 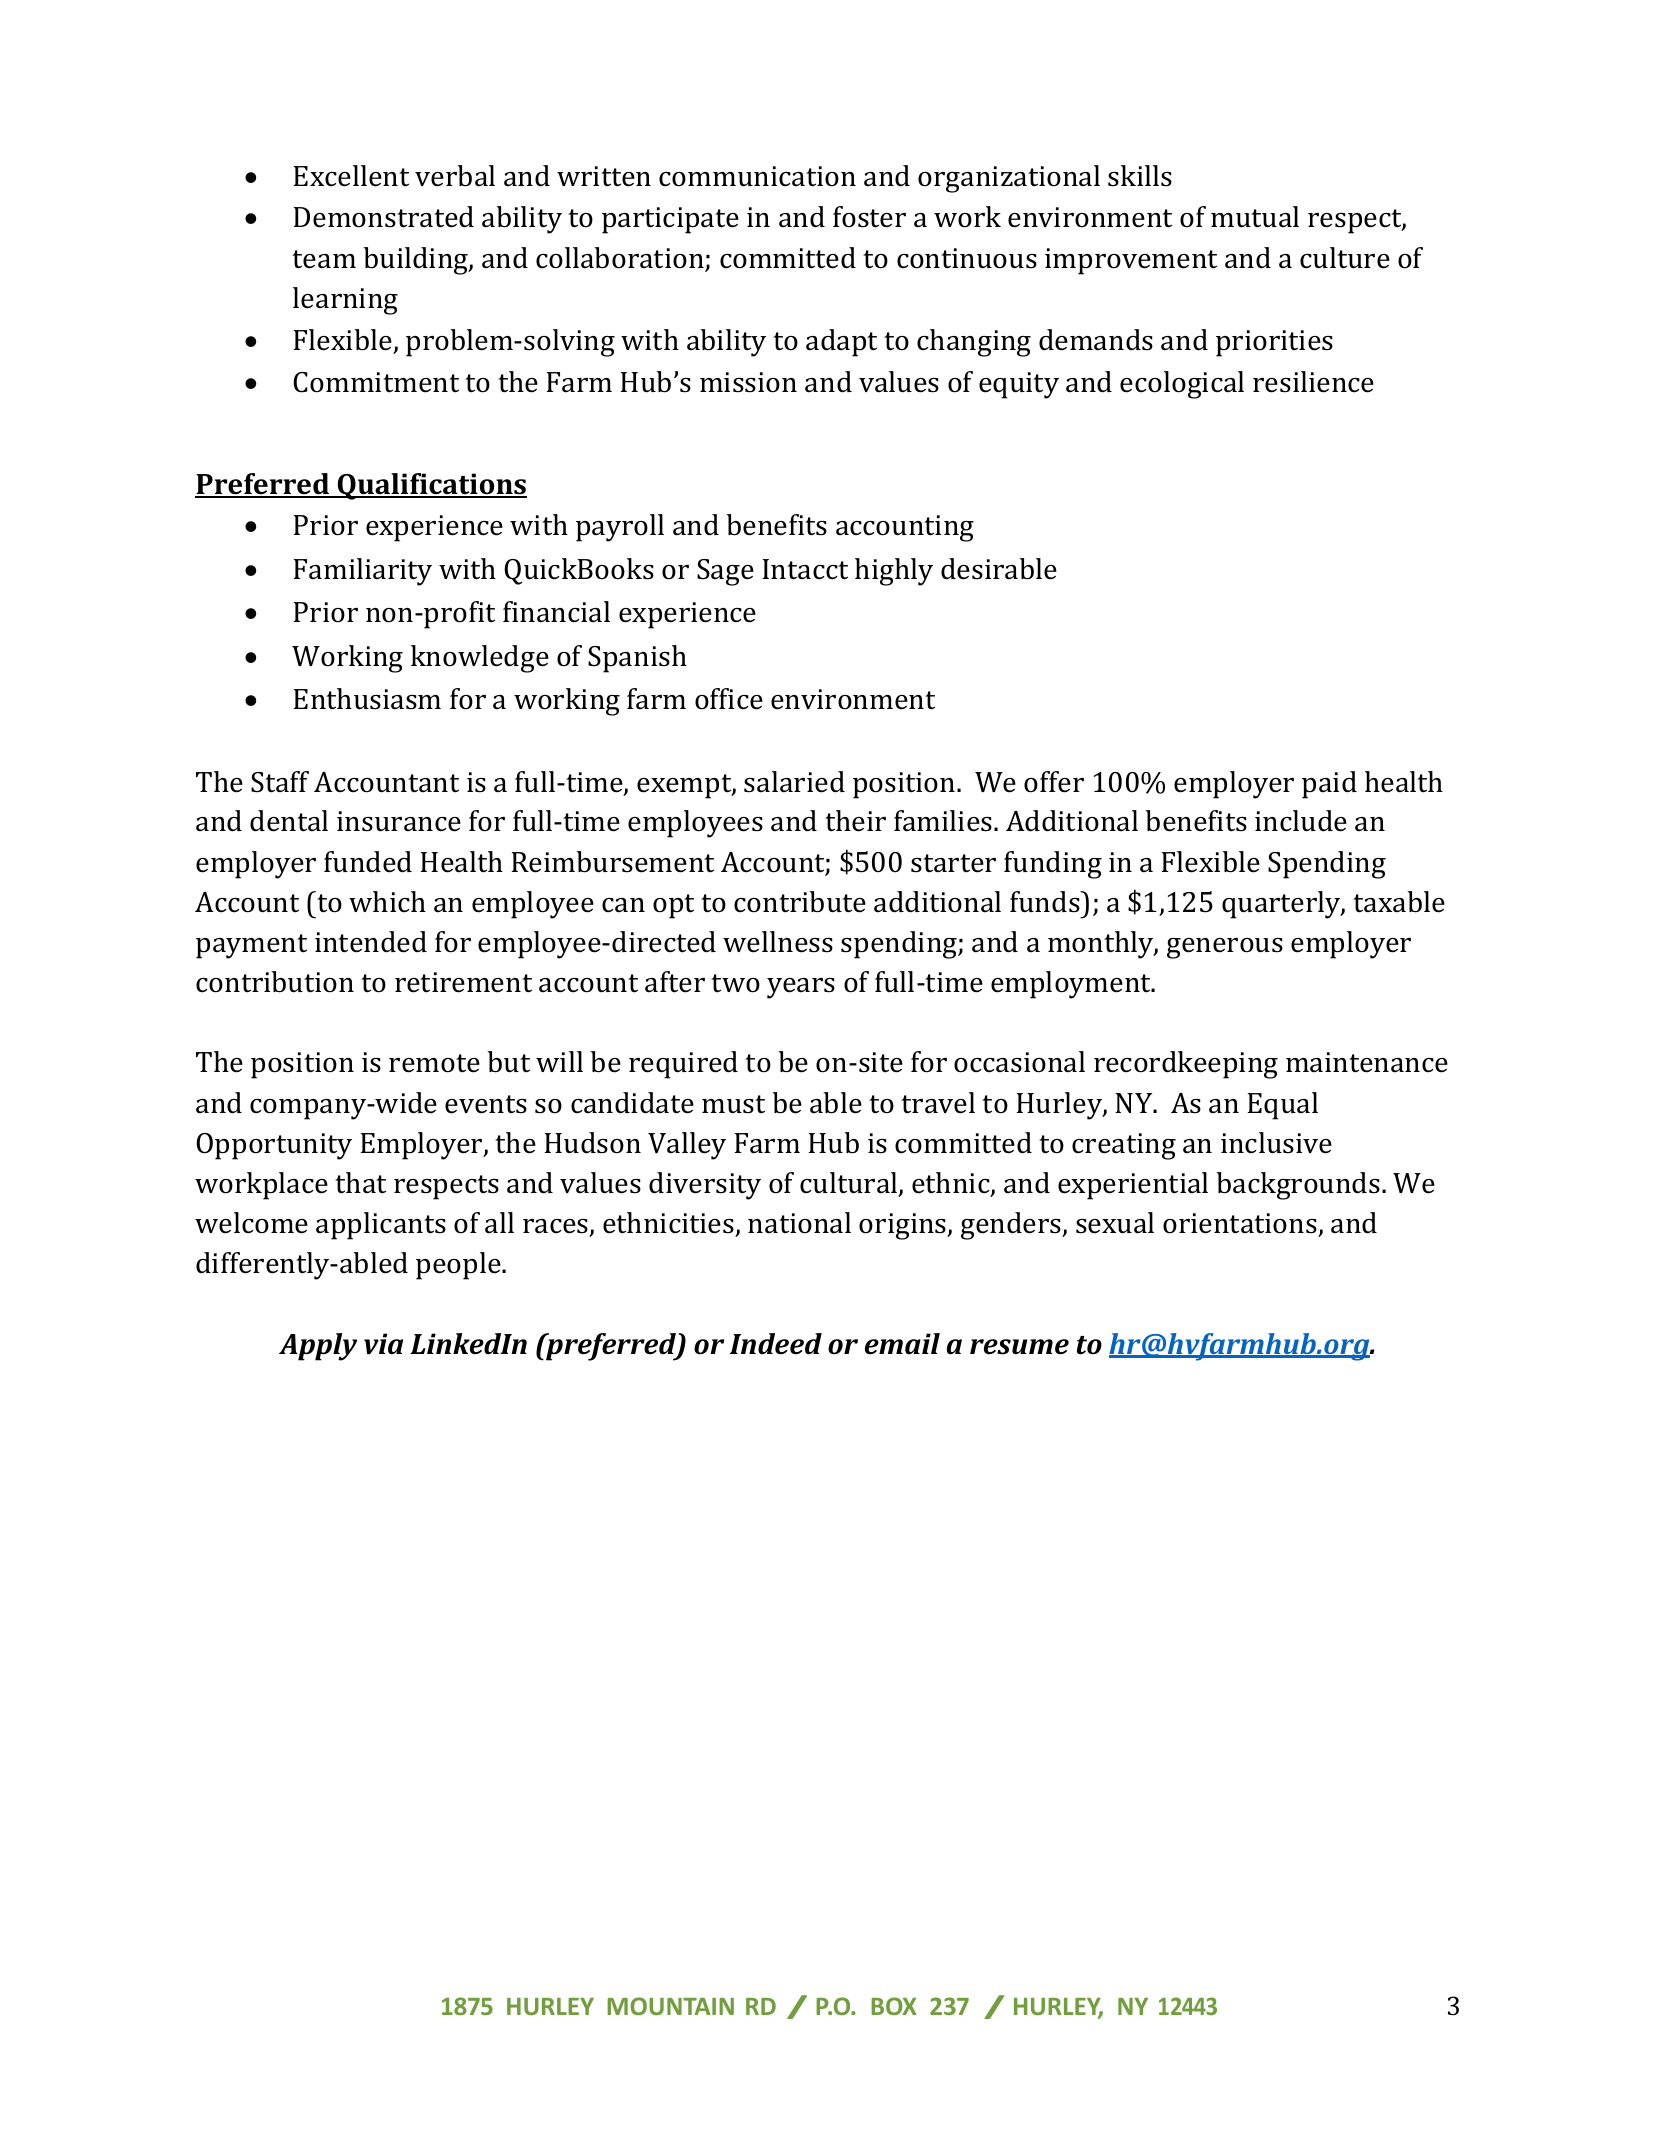 I want to click on Familiarity, so click(x=363, y=572).
